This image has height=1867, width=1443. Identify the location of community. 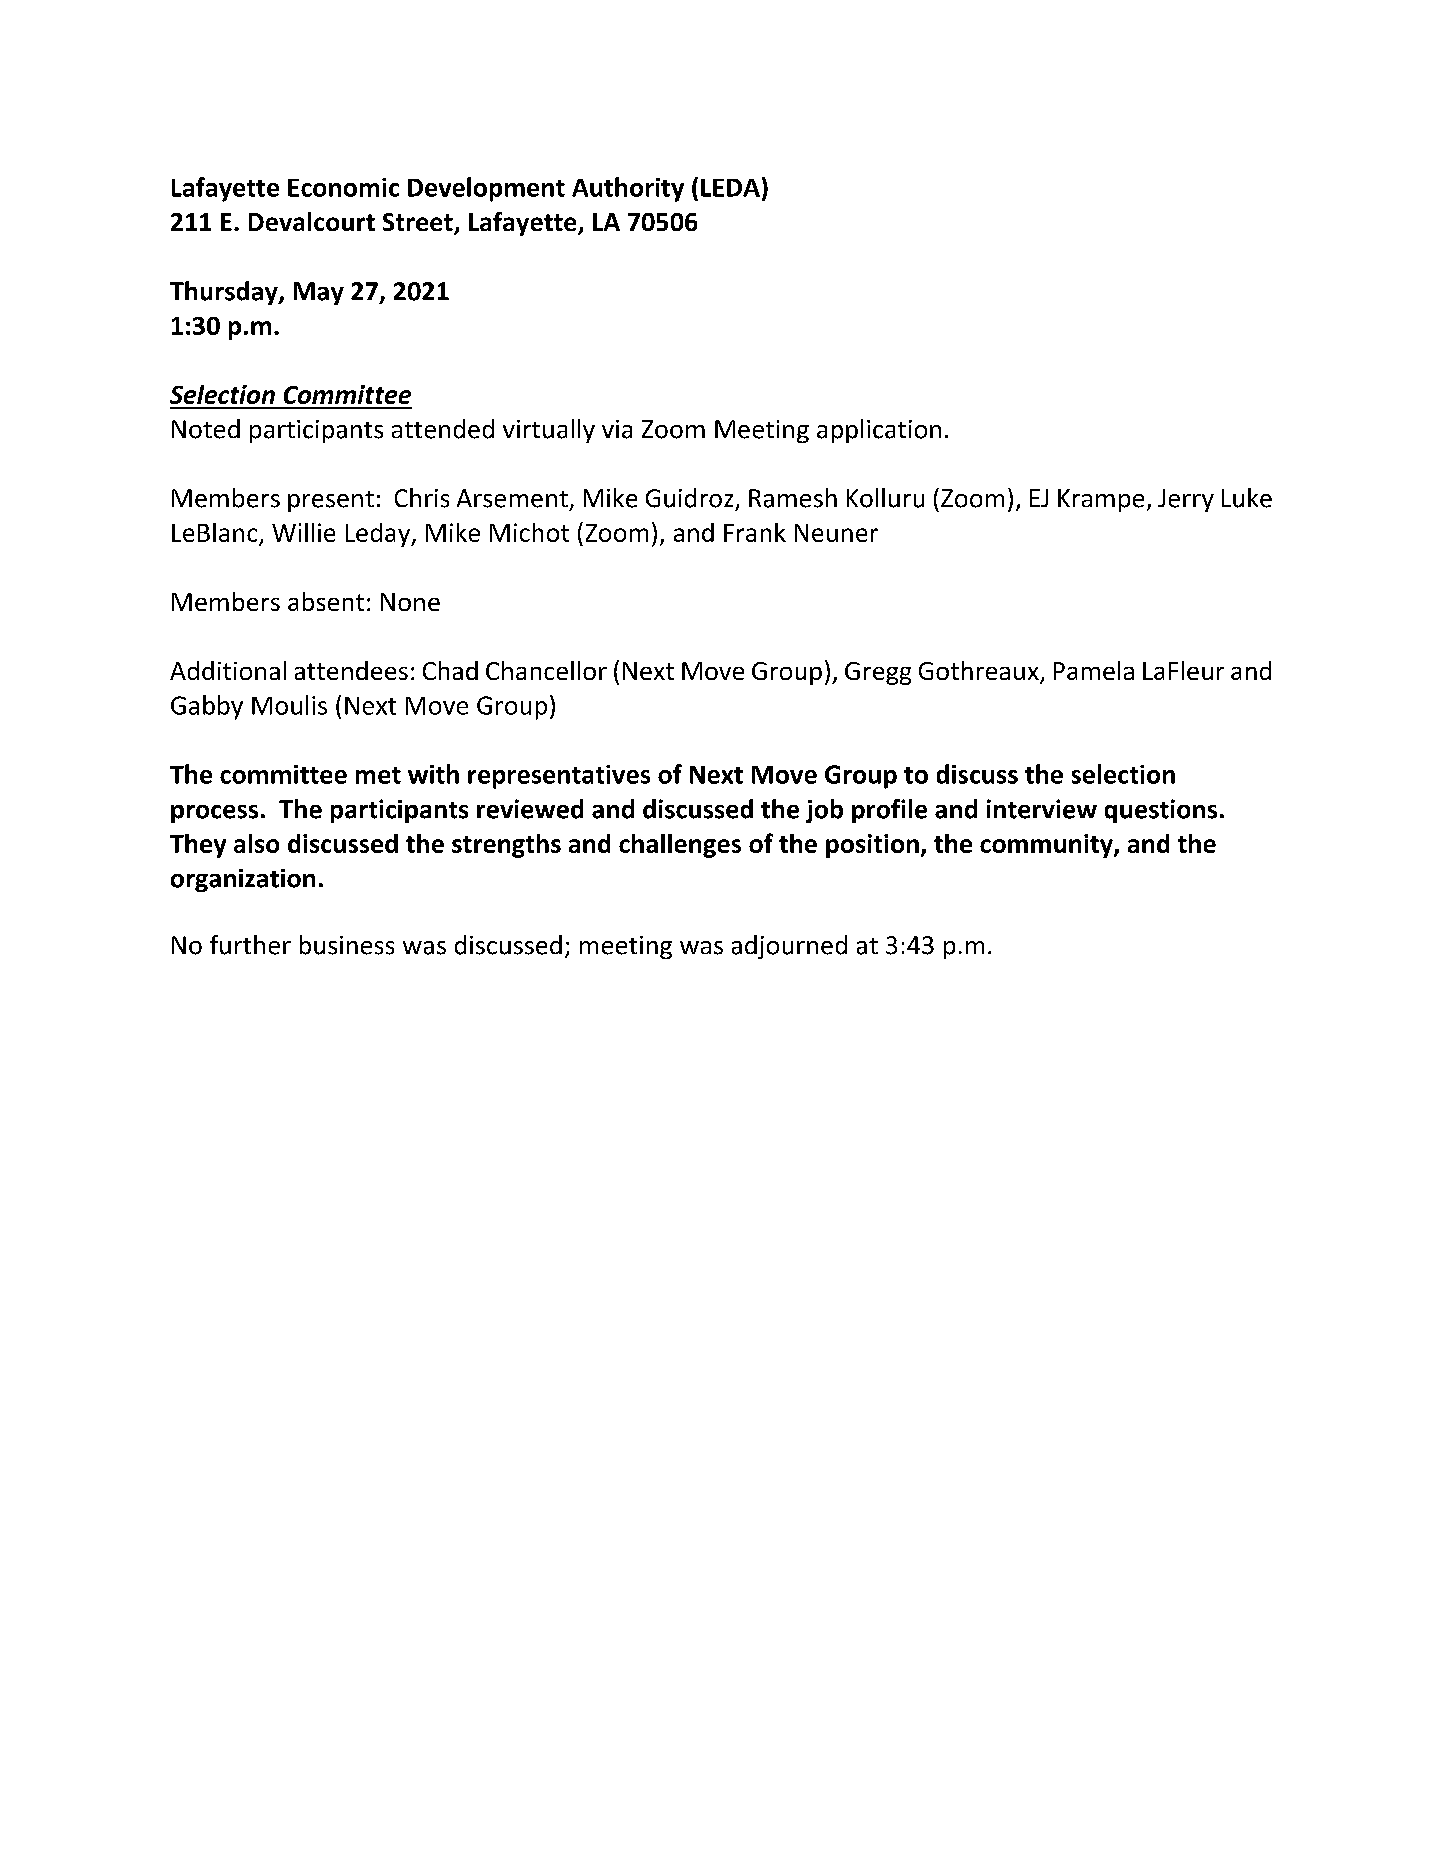
(1047, 846).
